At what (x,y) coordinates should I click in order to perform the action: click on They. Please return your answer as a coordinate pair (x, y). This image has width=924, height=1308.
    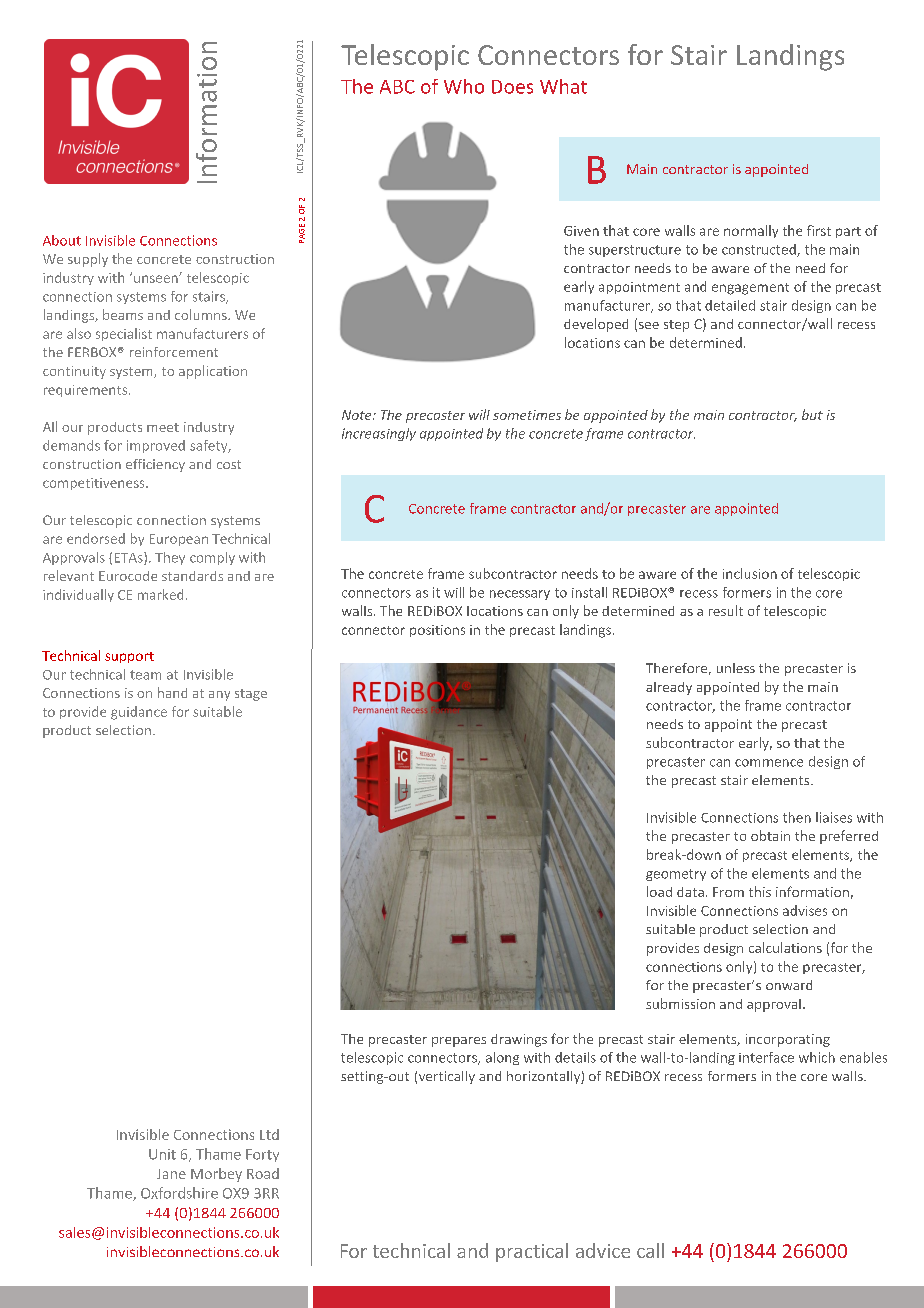
    Looking at the image, I should click on (170, 558).
